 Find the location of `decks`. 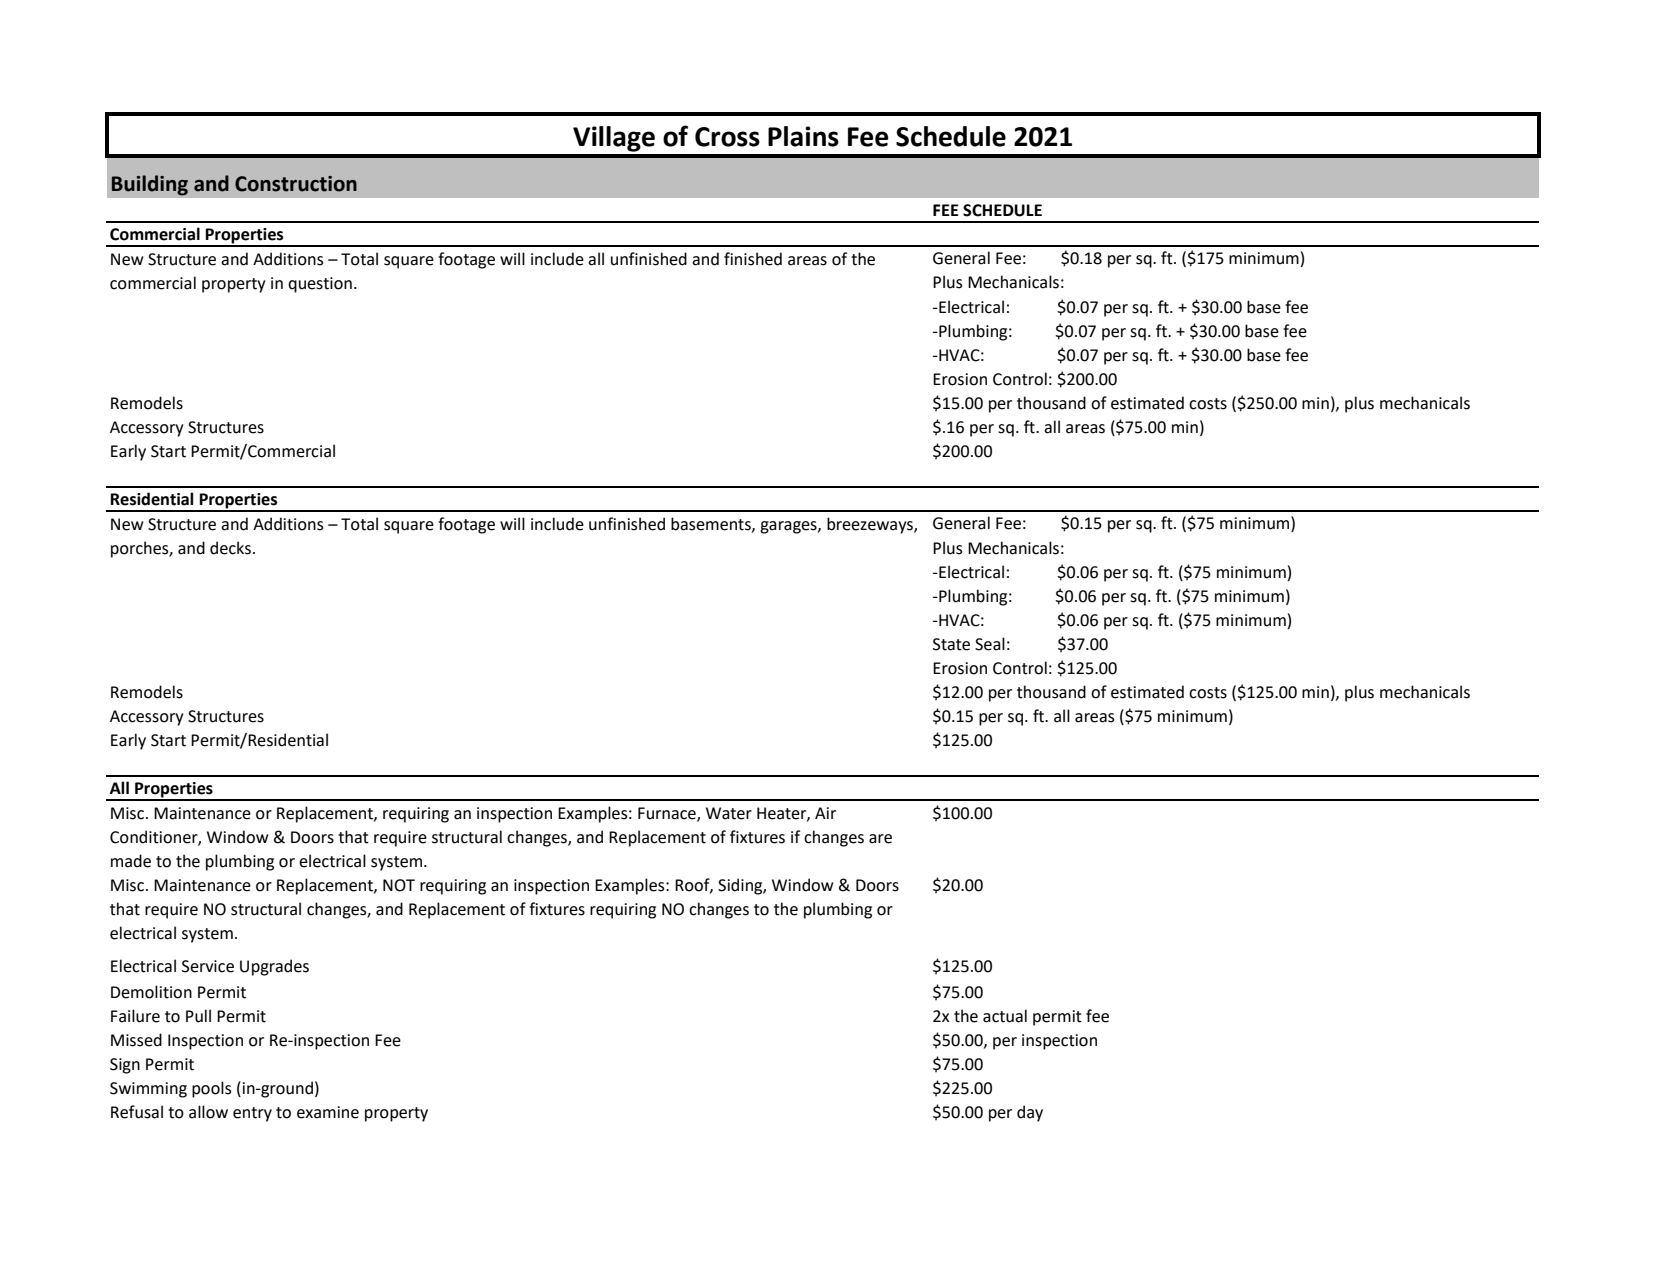

decks is located at coordinates (230, 548).
